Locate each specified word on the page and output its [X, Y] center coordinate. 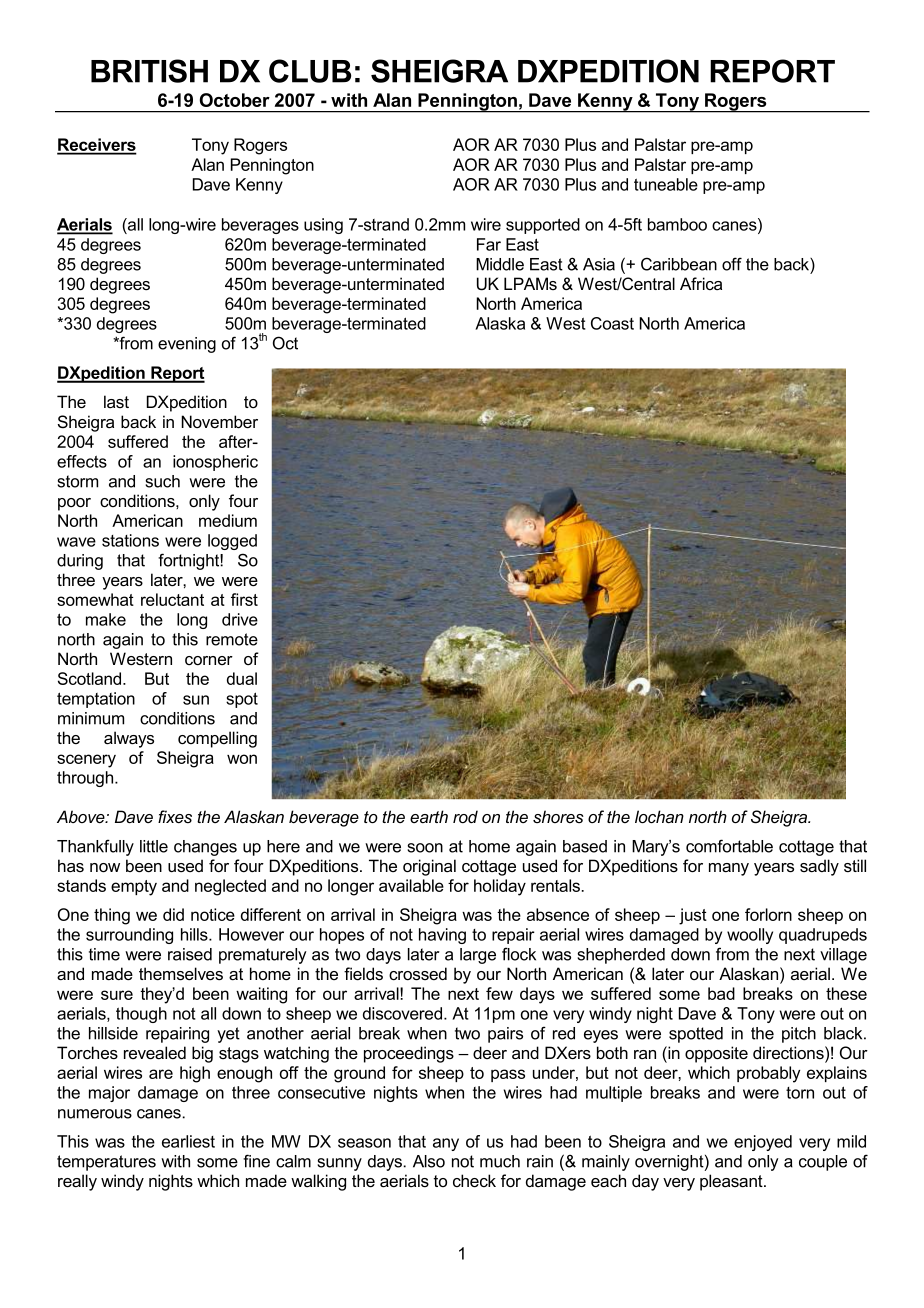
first [244, 599]
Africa [701, 283]
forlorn [768, 914]
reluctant [172, 599]
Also [429, 1161]
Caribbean [679, 264]
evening [187, 345]
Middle [500, 264]
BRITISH [149, 71]
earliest [188, 1141]
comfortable [729, 846]
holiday [500, 887]
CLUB [310, 71]
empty [134, 888]
